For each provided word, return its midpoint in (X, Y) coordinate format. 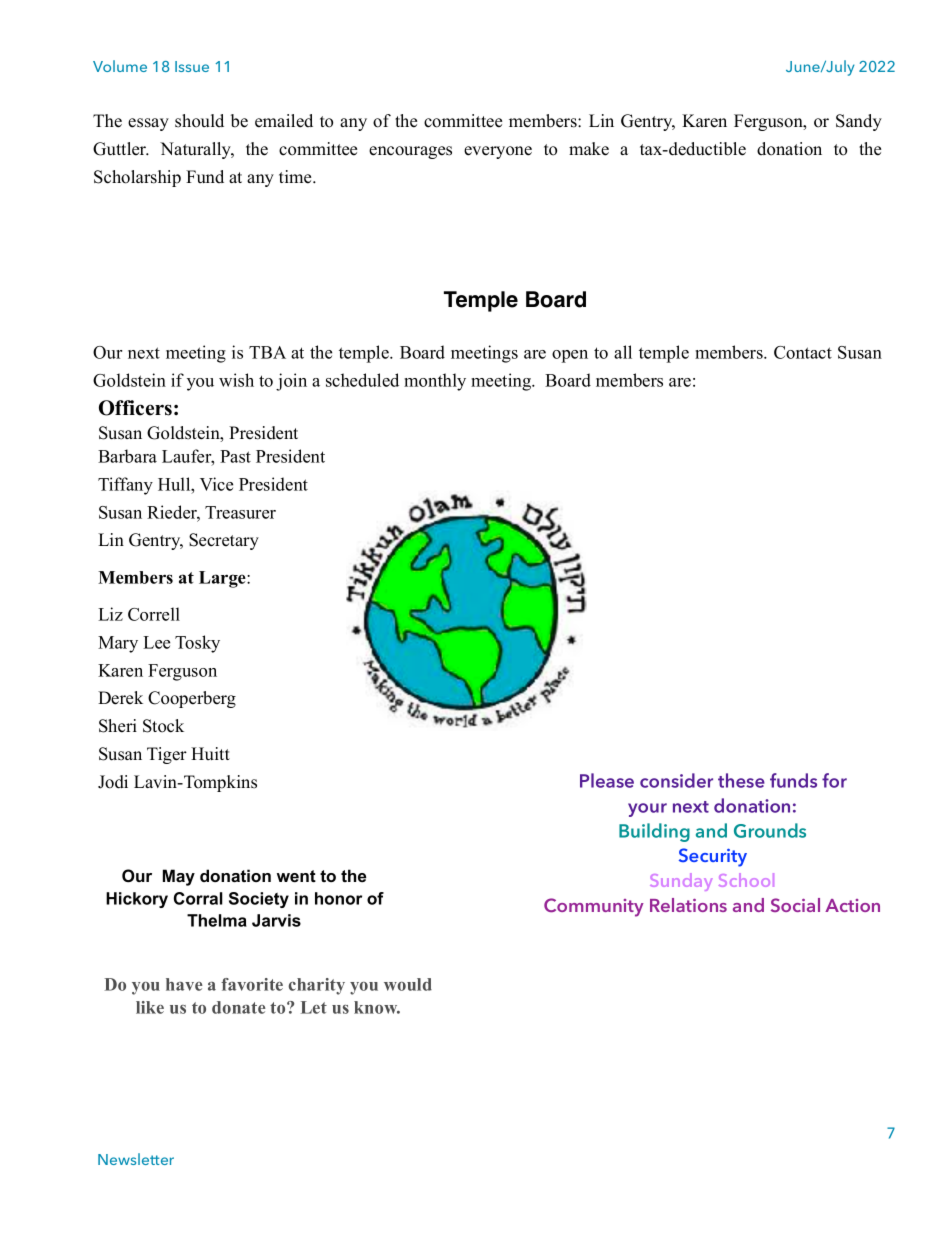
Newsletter (136, 1159)
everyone (498, 152)
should (199, 121)
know (377, 1007)
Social (795, 905)
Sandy (859, 122)
